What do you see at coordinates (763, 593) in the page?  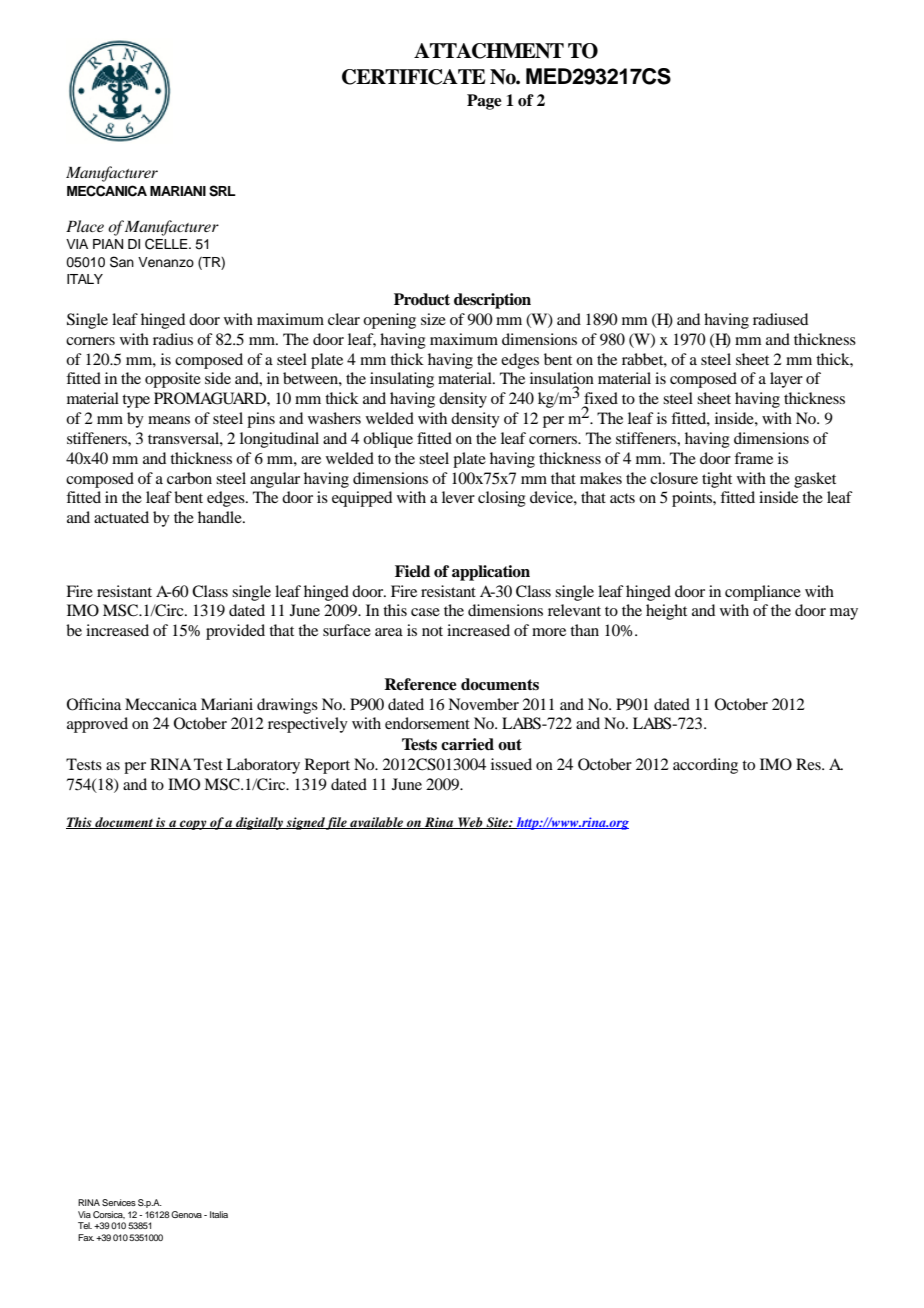 I see `compliance` at bounding box center [763, 593].
